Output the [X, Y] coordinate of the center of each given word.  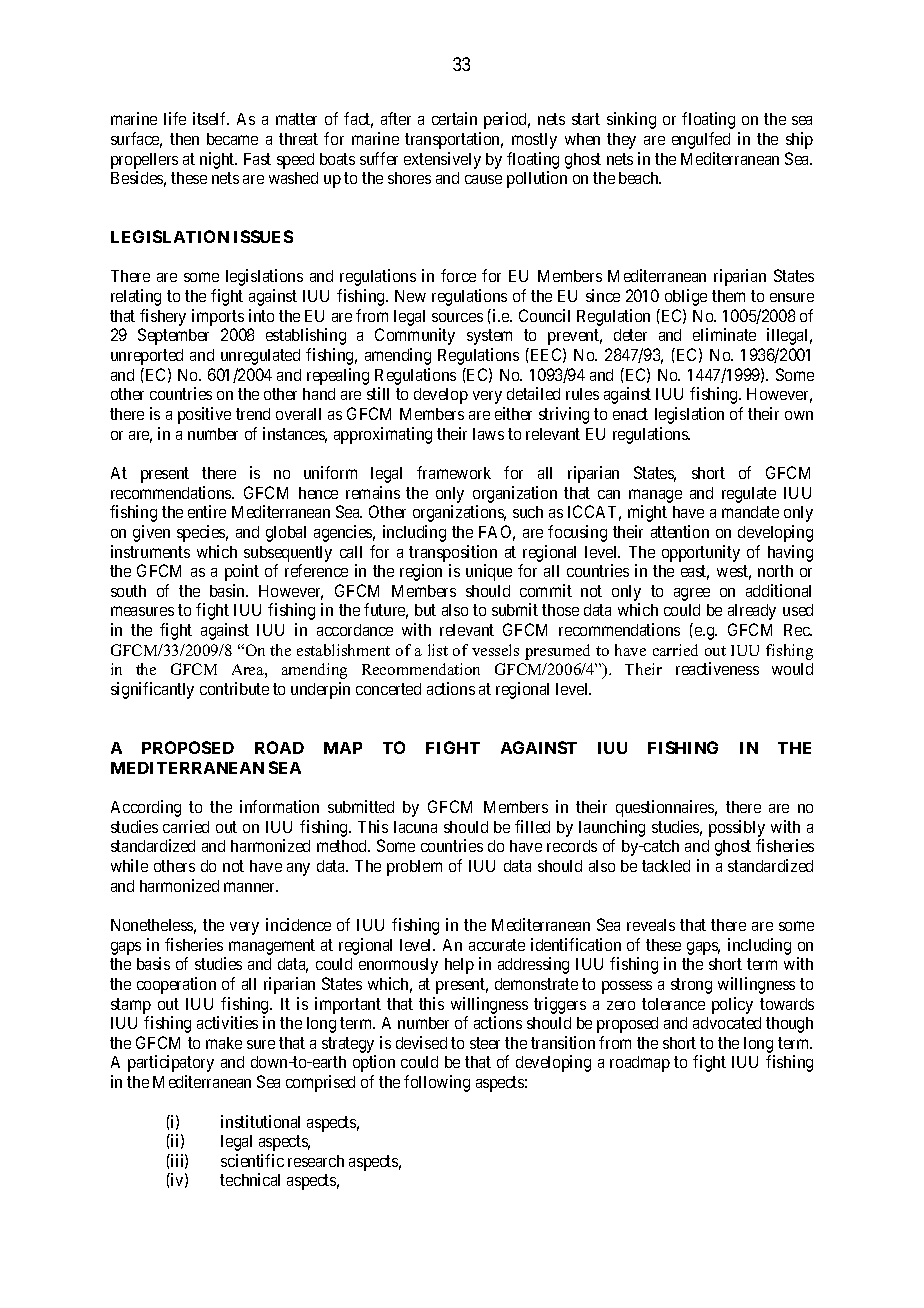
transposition [453, 553]
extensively [442, 160]
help [459, 966]
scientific [252, 1160]
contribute [234, 688]
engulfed [701, 140]
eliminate [724, 334]
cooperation [176, 985]
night [218, 160]
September [173, 336]
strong [691, 986]
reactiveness [717, 668]
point [242, 572]
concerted [388, 689]
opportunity [701, 553]
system [489, 337]
